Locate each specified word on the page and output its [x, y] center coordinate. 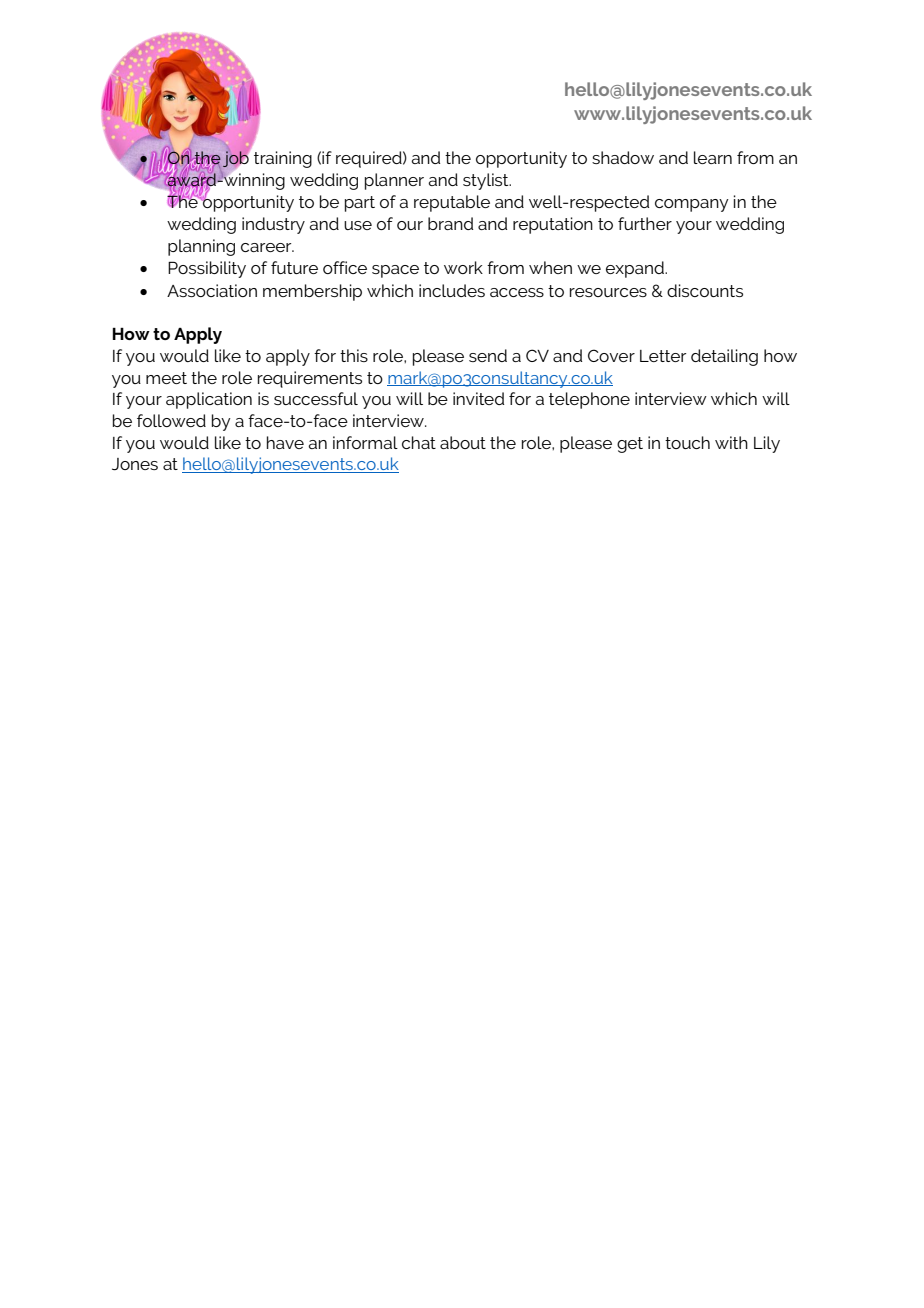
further [645, 223]
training [283, 159]
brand [450, 223]
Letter [663, 356]
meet [166, 378]
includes [452, 290]
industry [273, 225]
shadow [623, 157]
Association [212, 290]
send [488, 355]
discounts [705, 290]
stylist [487, 181]
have [285, 442]
